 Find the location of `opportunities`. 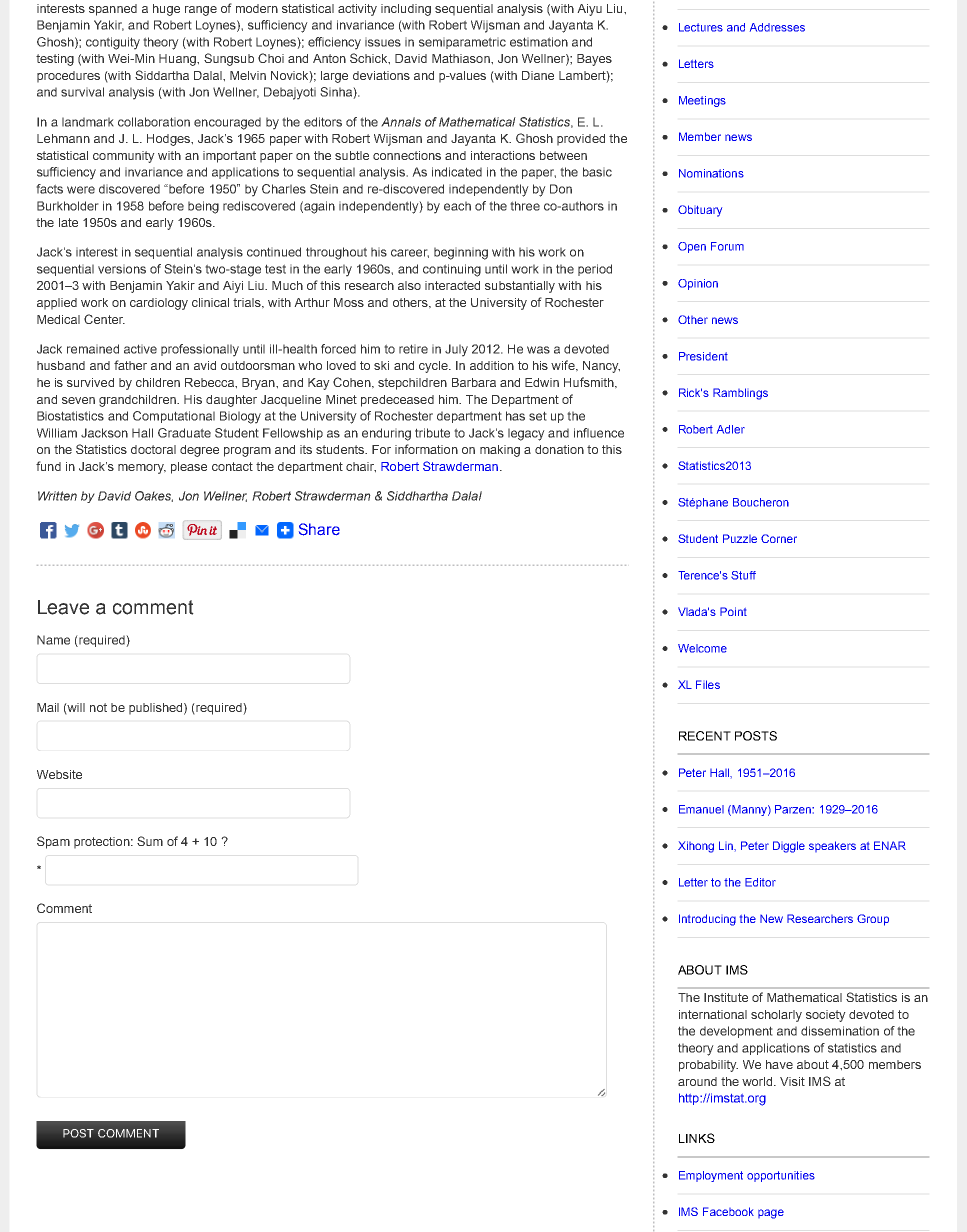

opportunities is located at coordinates (781, 1176).
